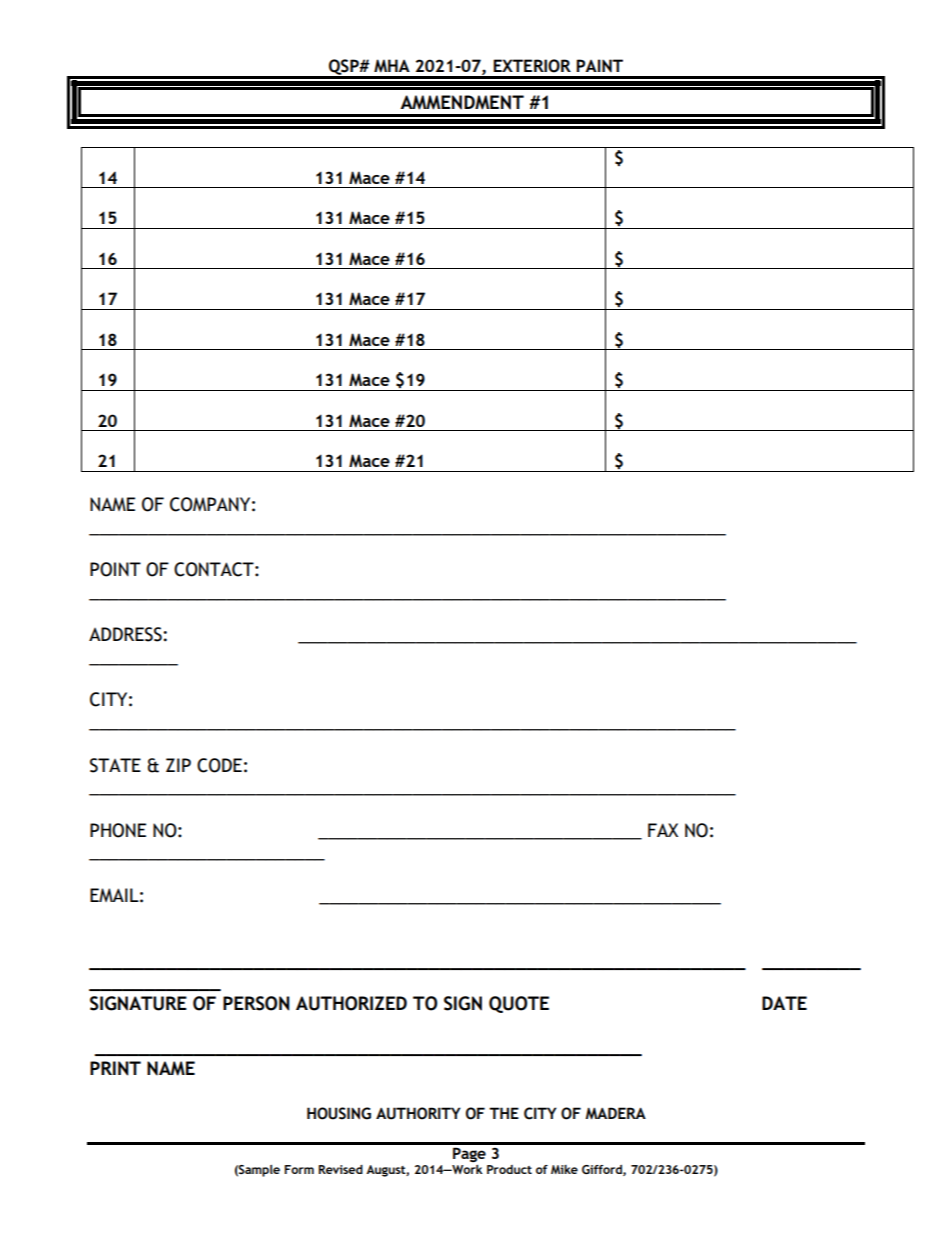 Image resolution: width=952 pixels, height=1233 pixels. I want to click on MADERA, so click(615, 1113).
